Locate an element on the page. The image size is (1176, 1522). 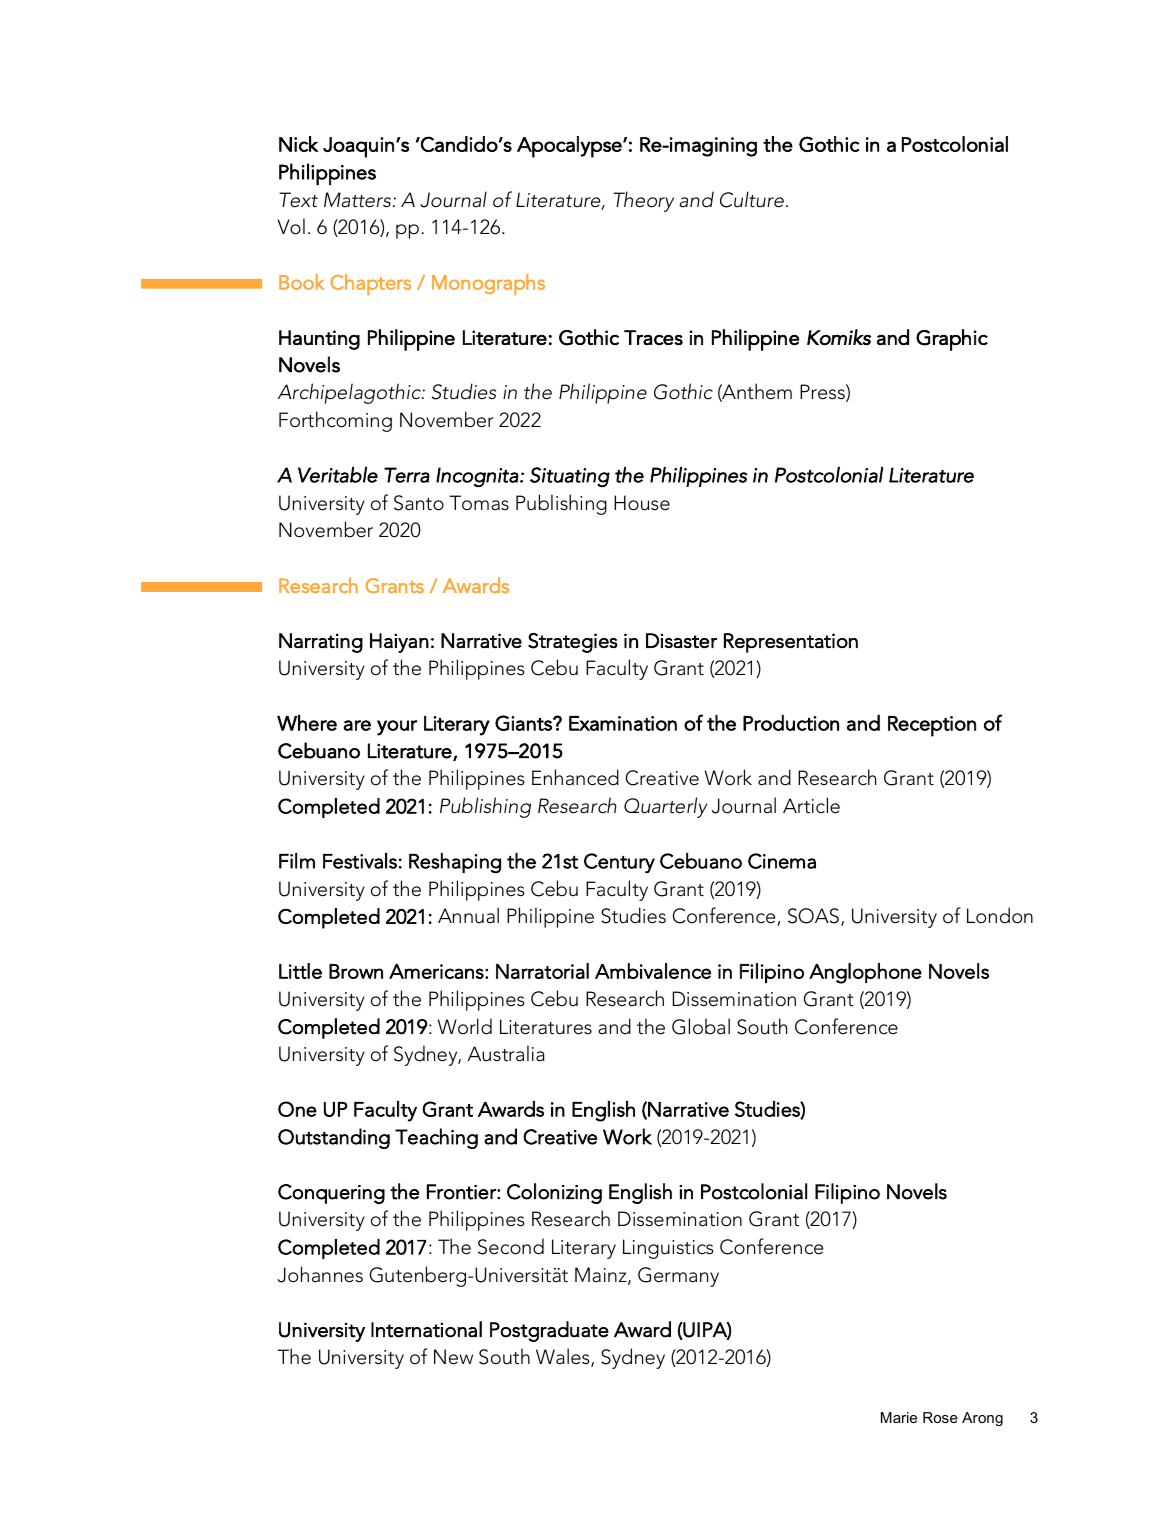
Wales is located at coordinates (564, 1357).
